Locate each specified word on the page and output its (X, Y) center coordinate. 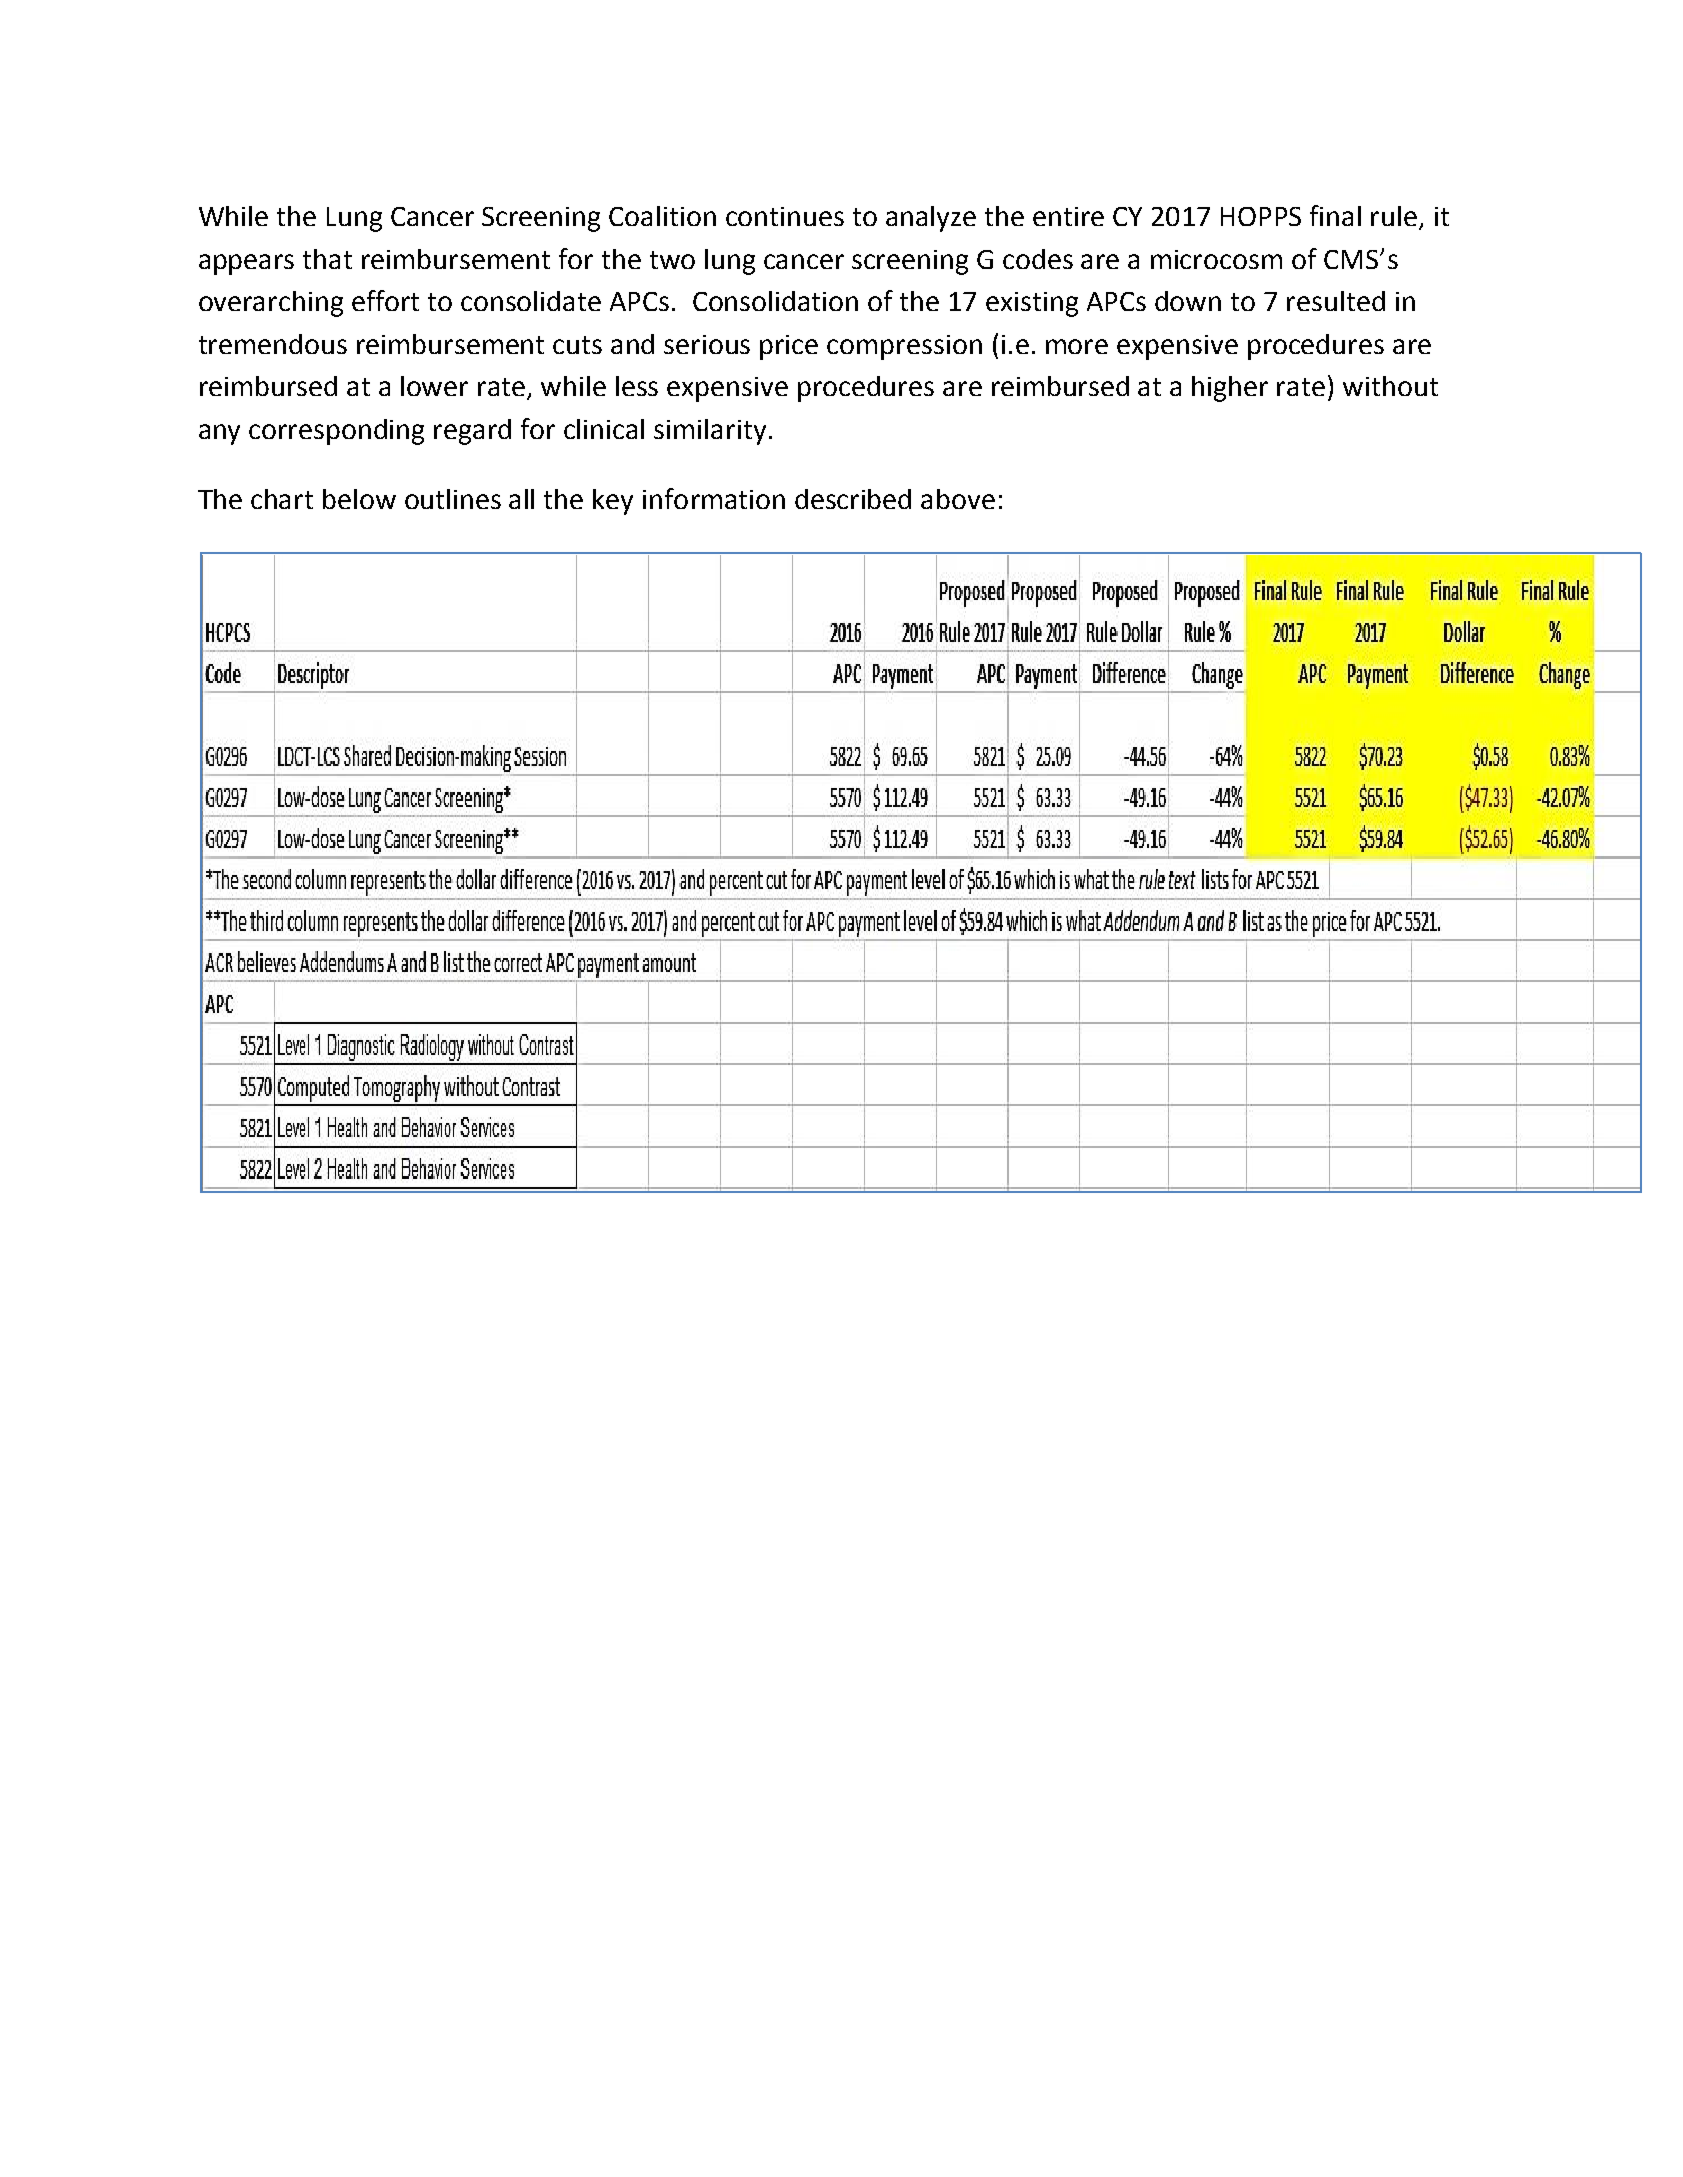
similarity (710, 432)
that (327, 259)
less (637, 386)
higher (1230, 389)
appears (246, 264)
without (1390, 386)
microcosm (1216, 259)
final (1335, 215)
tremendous (273, 344)
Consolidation (775, 301)
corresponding (336, 432)
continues (785, 216)
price (789, 347)
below (359, 499)
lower (434, 386)
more (1077, 346)
